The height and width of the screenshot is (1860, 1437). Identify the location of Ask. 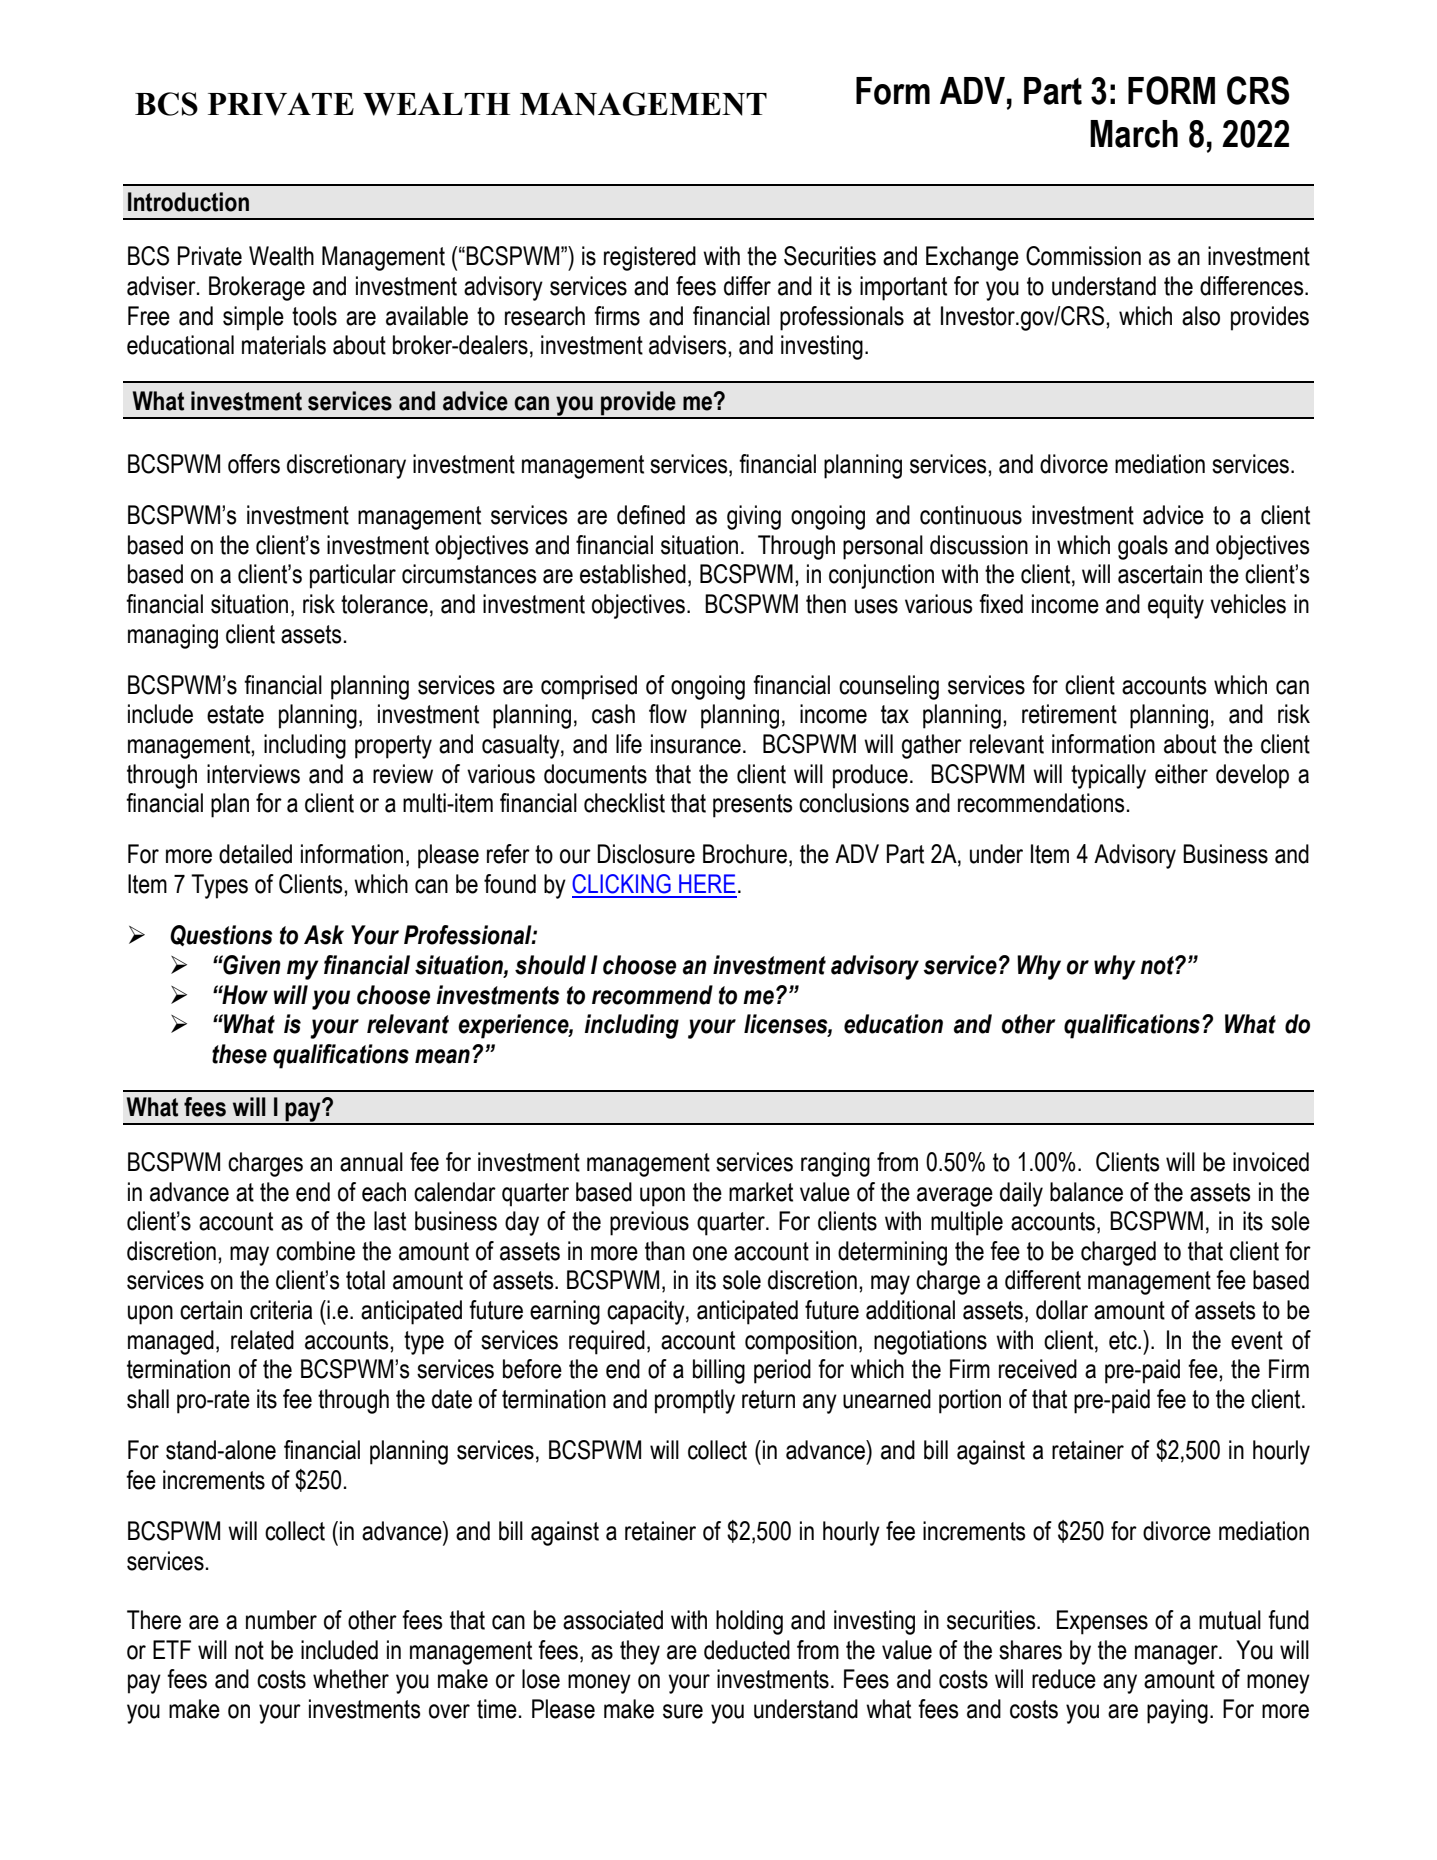
(324, 935).
